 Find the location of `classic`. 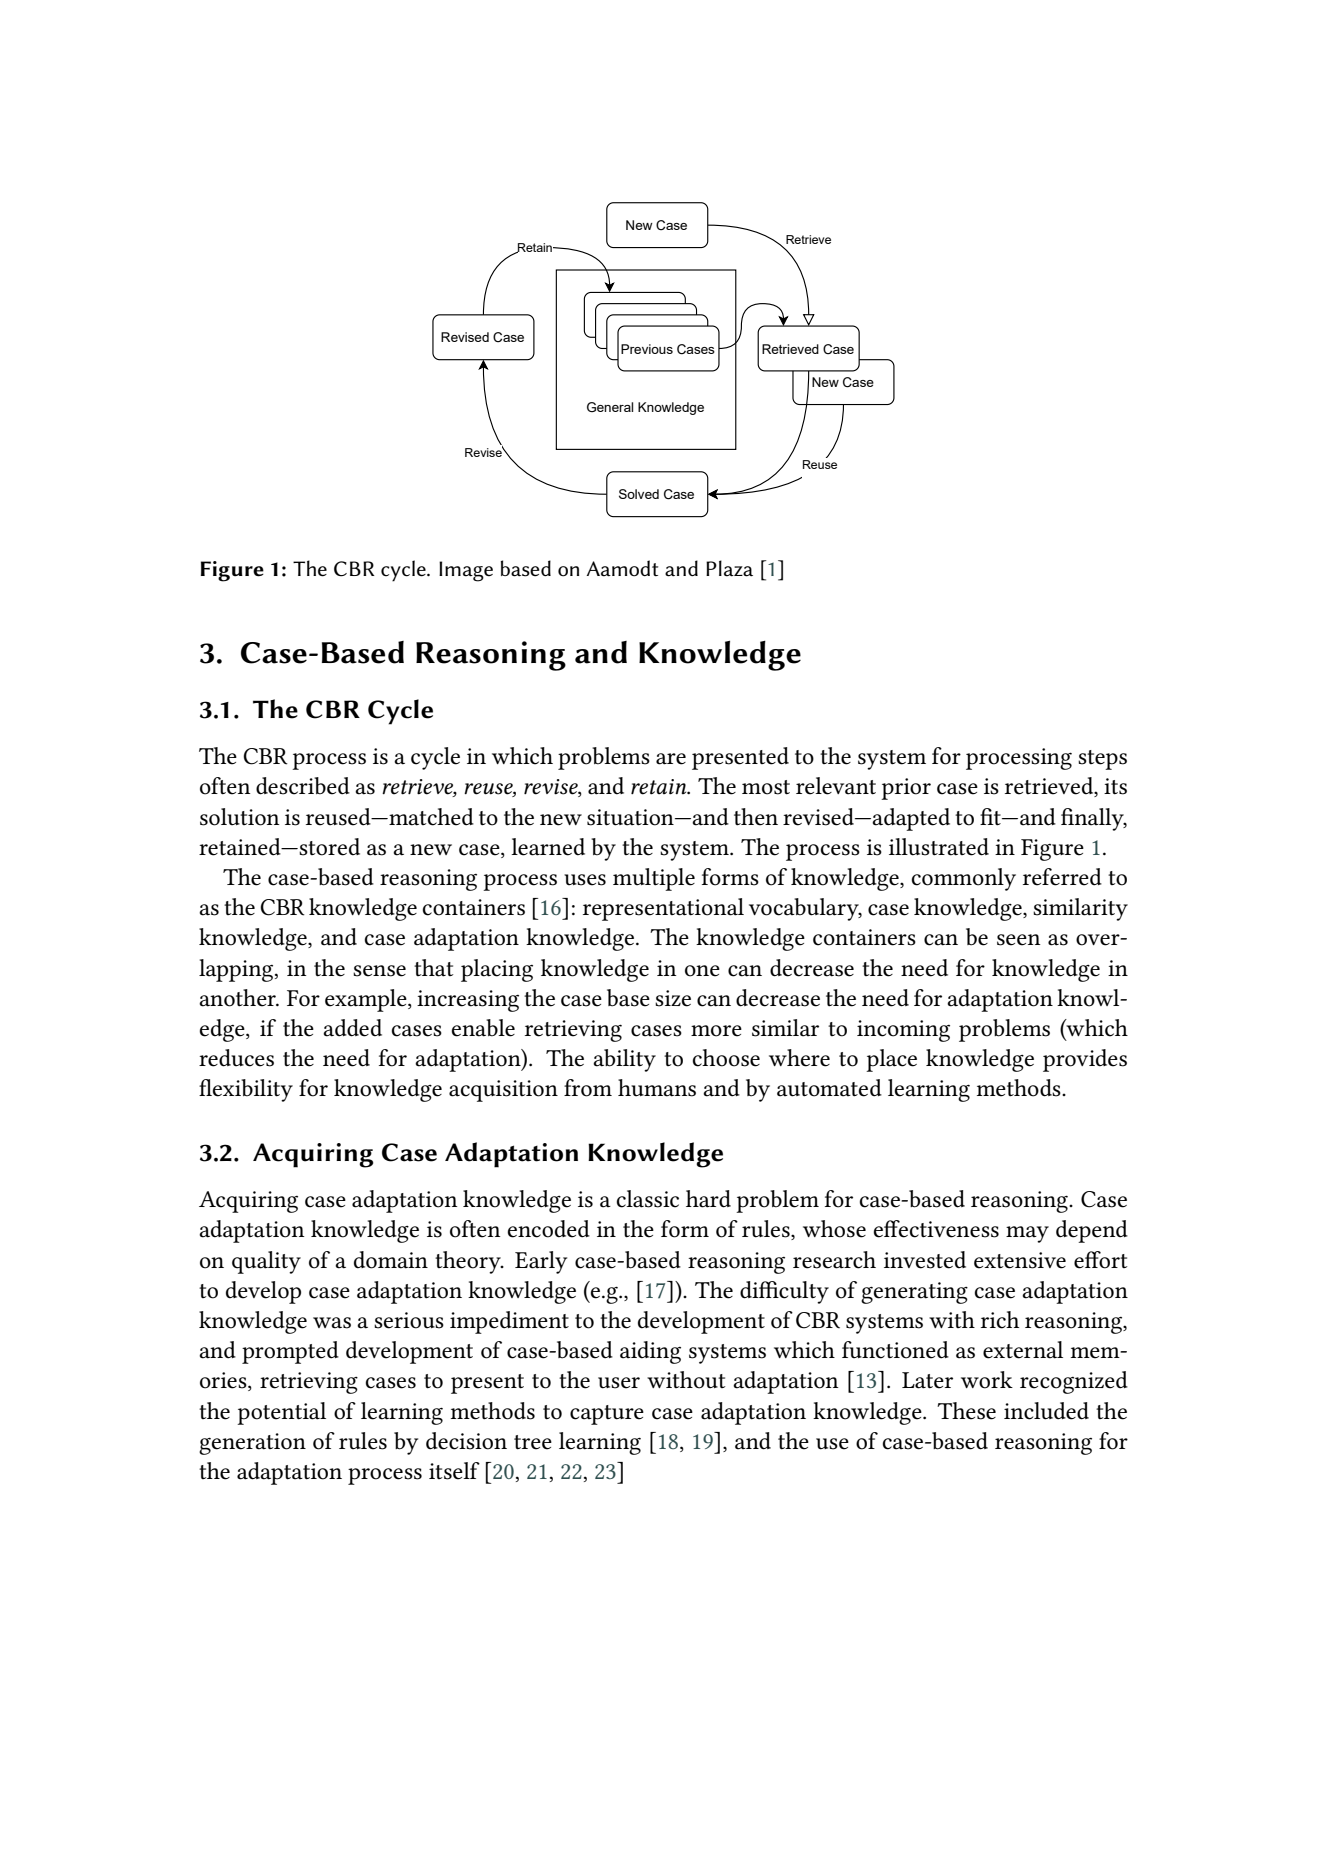

classic is located at coordinates (648, 1199).
